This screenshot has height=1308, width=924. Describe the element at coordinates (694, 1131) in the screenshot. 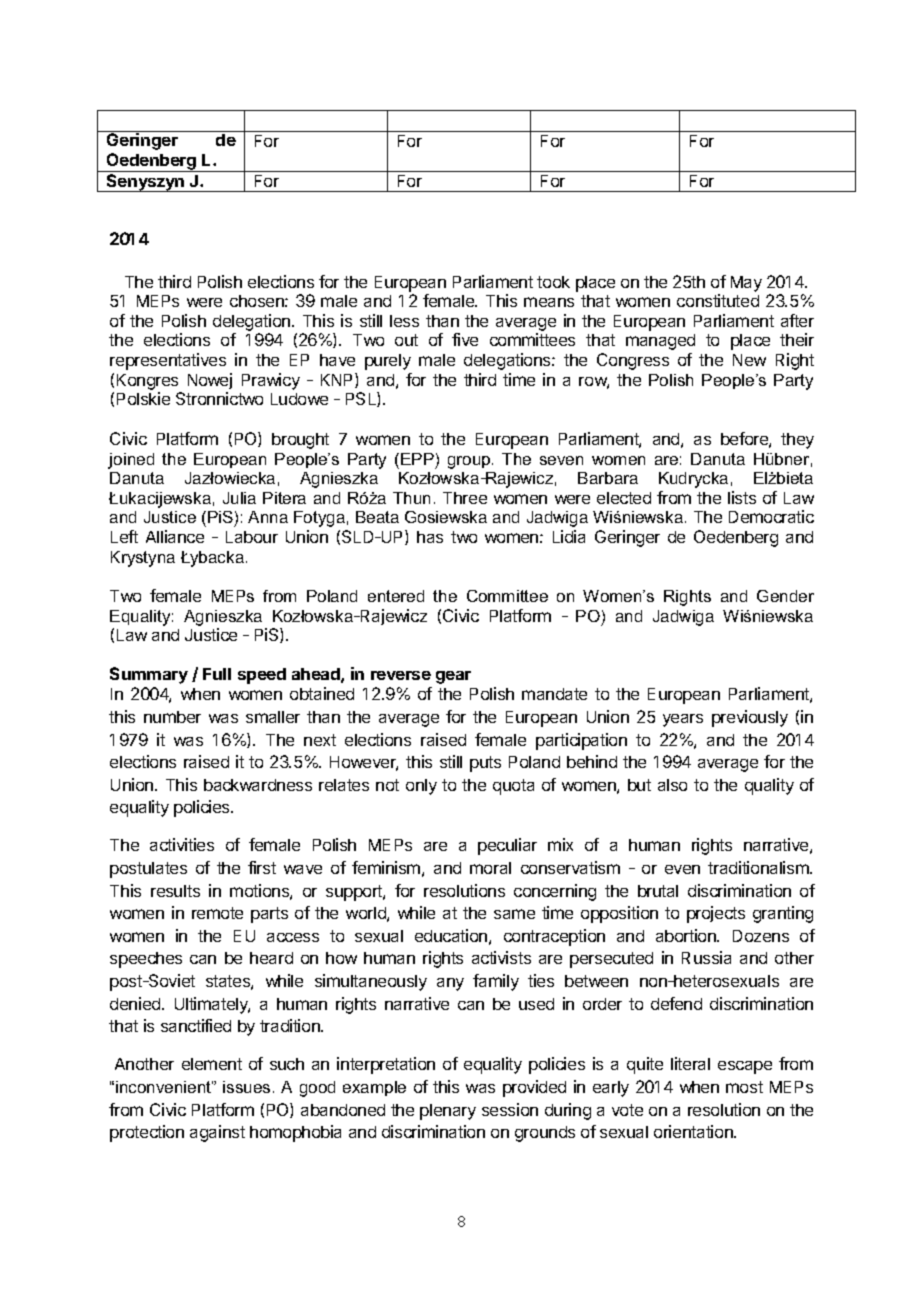

I see `orientation` at that location.
